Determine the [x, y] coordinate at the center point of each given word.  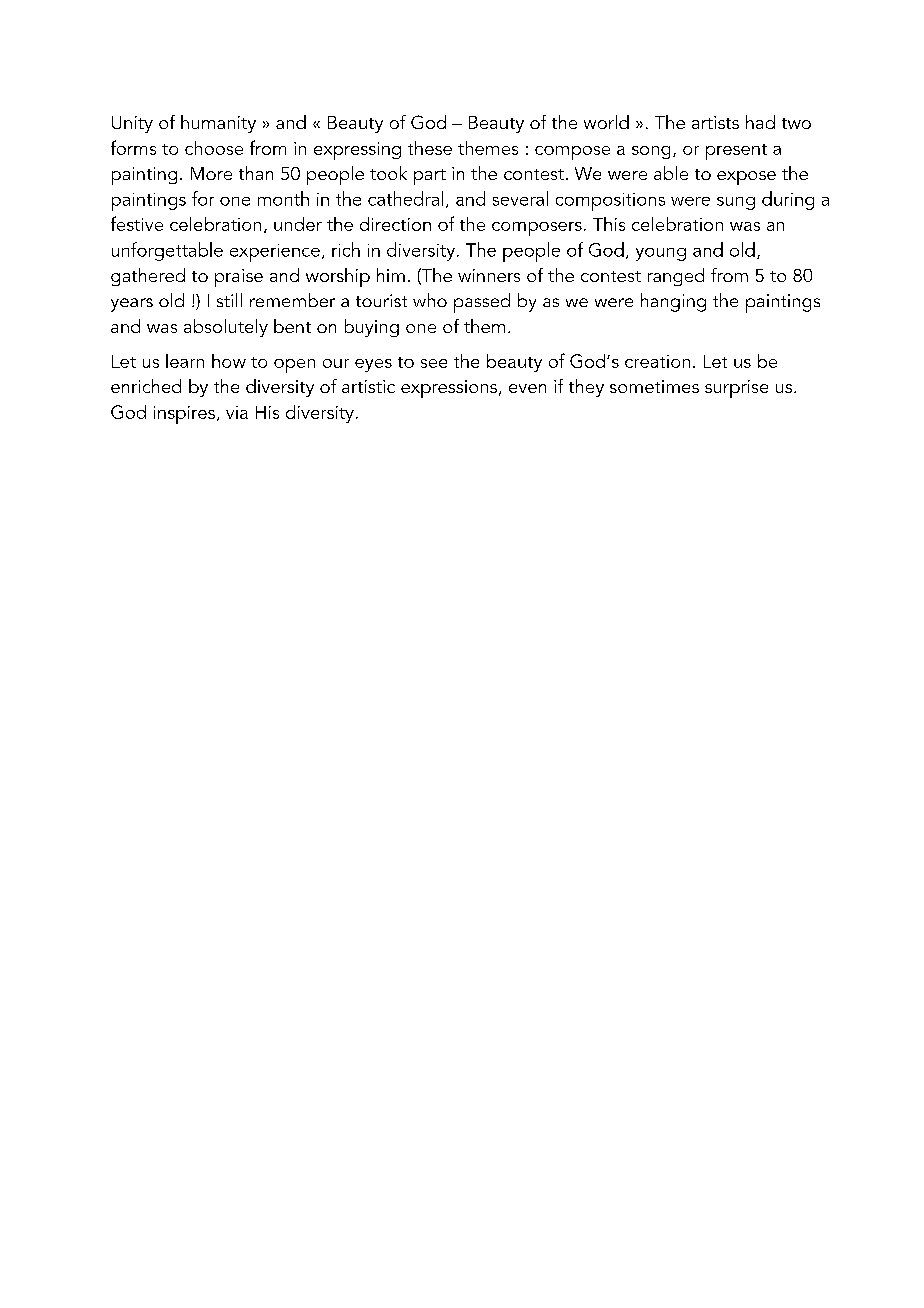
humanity [218, 124]
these [430, 148]
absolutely [226, 328]
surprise [736, 389]
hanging [673, 302]
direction [395, 224]
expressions [449, 389]
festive [137, 223]
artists [715, 122]
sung [736, 203]
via [237, 412]
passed [482, 303]
